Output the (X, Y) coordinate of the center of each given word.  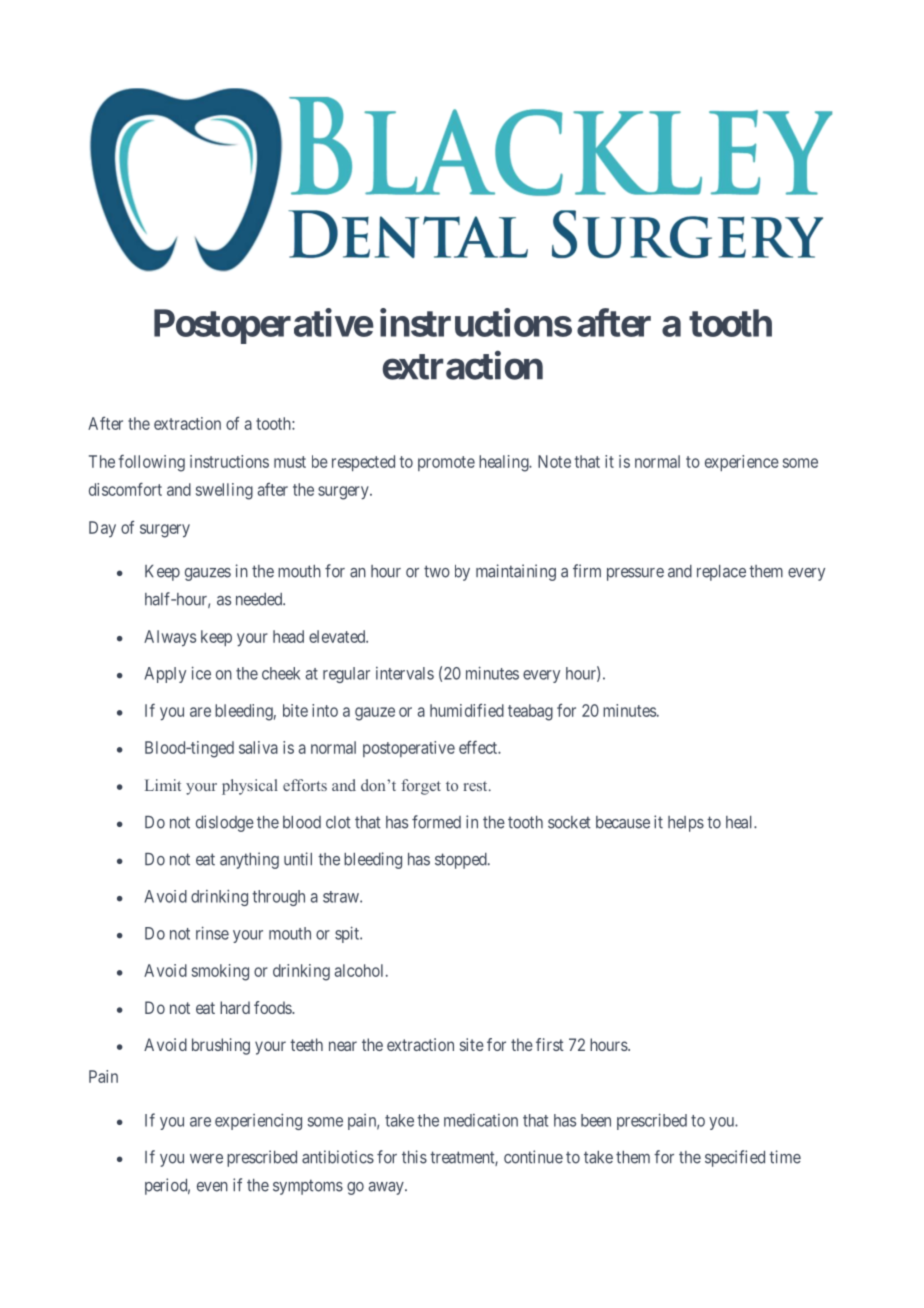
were (206, 1159)
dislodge (225, 823)
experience (742, 463)
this (414, 1157)
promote (446, 463)
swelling (224, 491)
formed (436, 822)
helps (686, 824)
